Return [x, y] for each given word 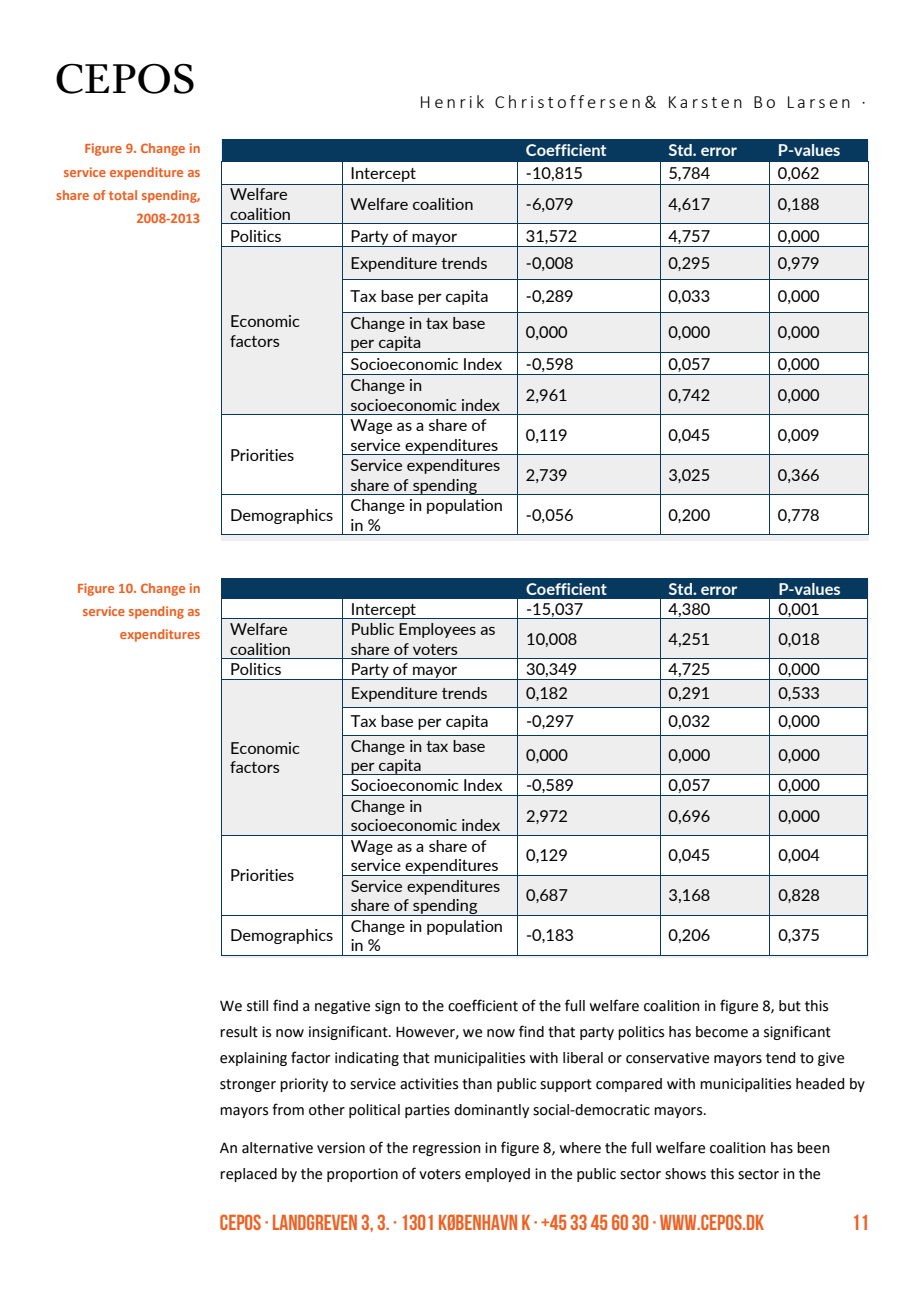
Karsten [705, 102]
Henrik [452, 101]
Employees [437, 630]
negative [342, 1007]
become [722, 1032]
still [257, 1006]
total [123, 195]
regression [447, 1149]
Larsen [819, 102]
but [790, 1006]
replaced [248, 1175]
